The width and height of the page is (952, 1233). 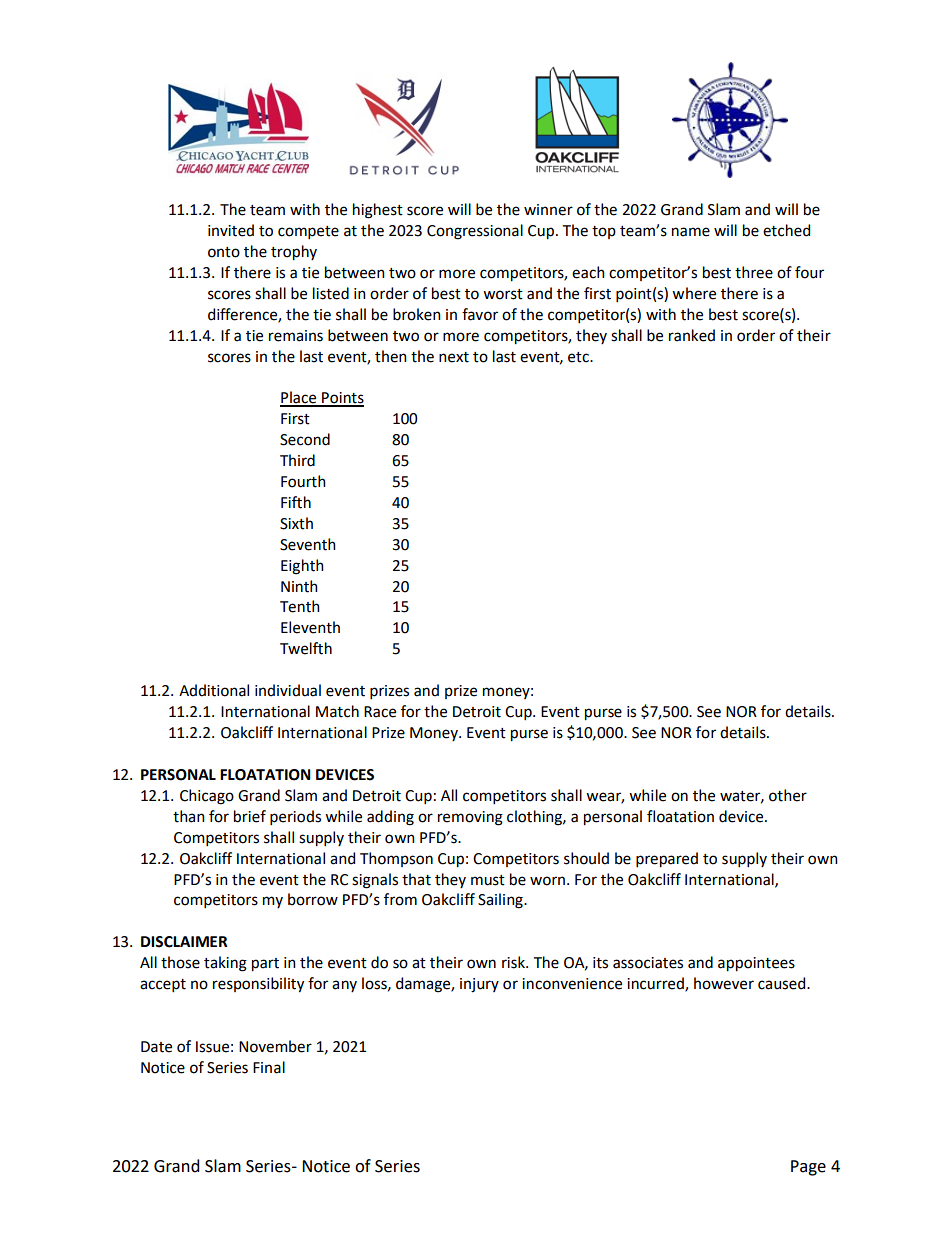 I want to click on invited, so click(x=231, y=230).
